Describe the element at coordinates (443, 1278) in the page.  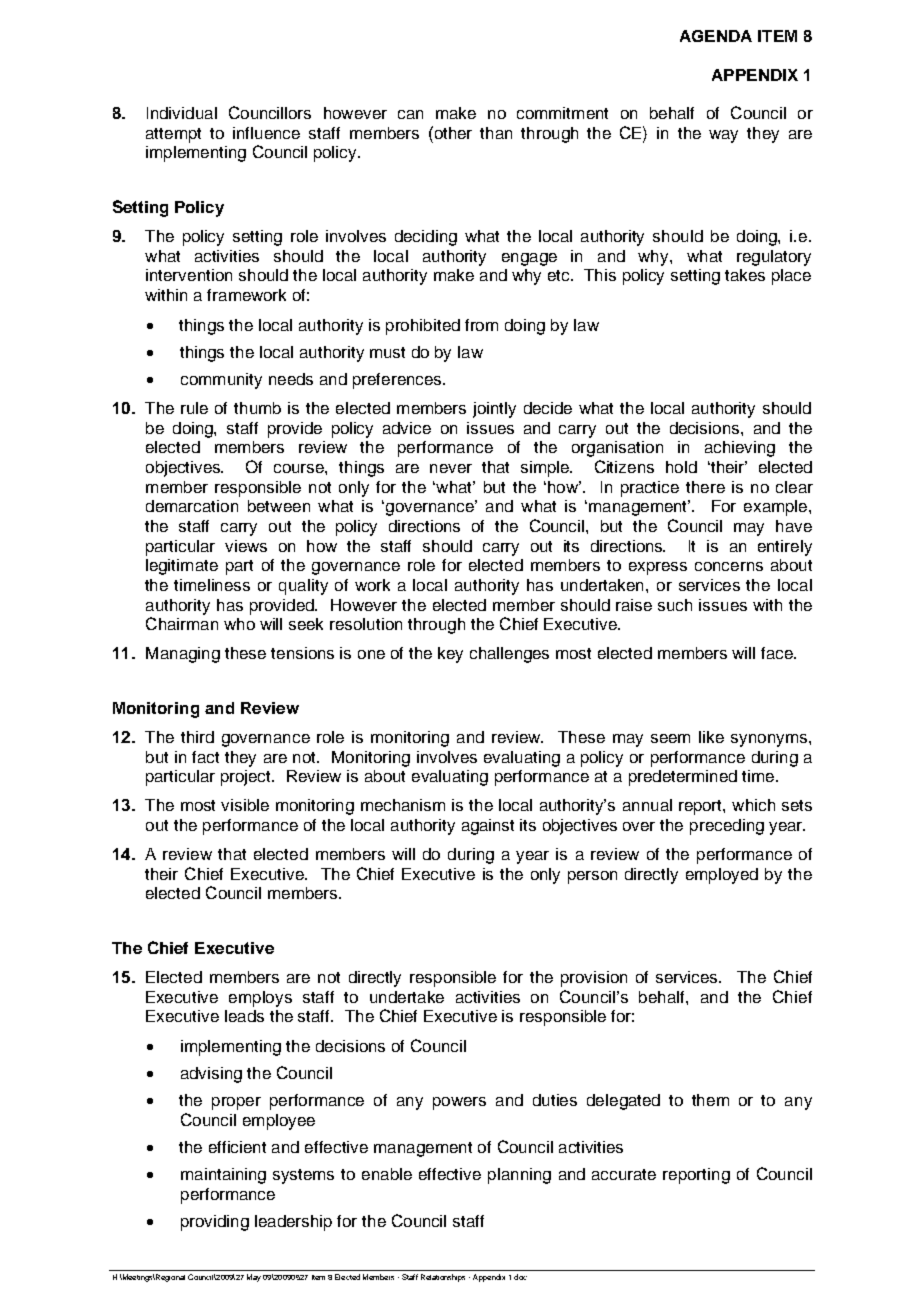
I see `Relationships` at that location.
